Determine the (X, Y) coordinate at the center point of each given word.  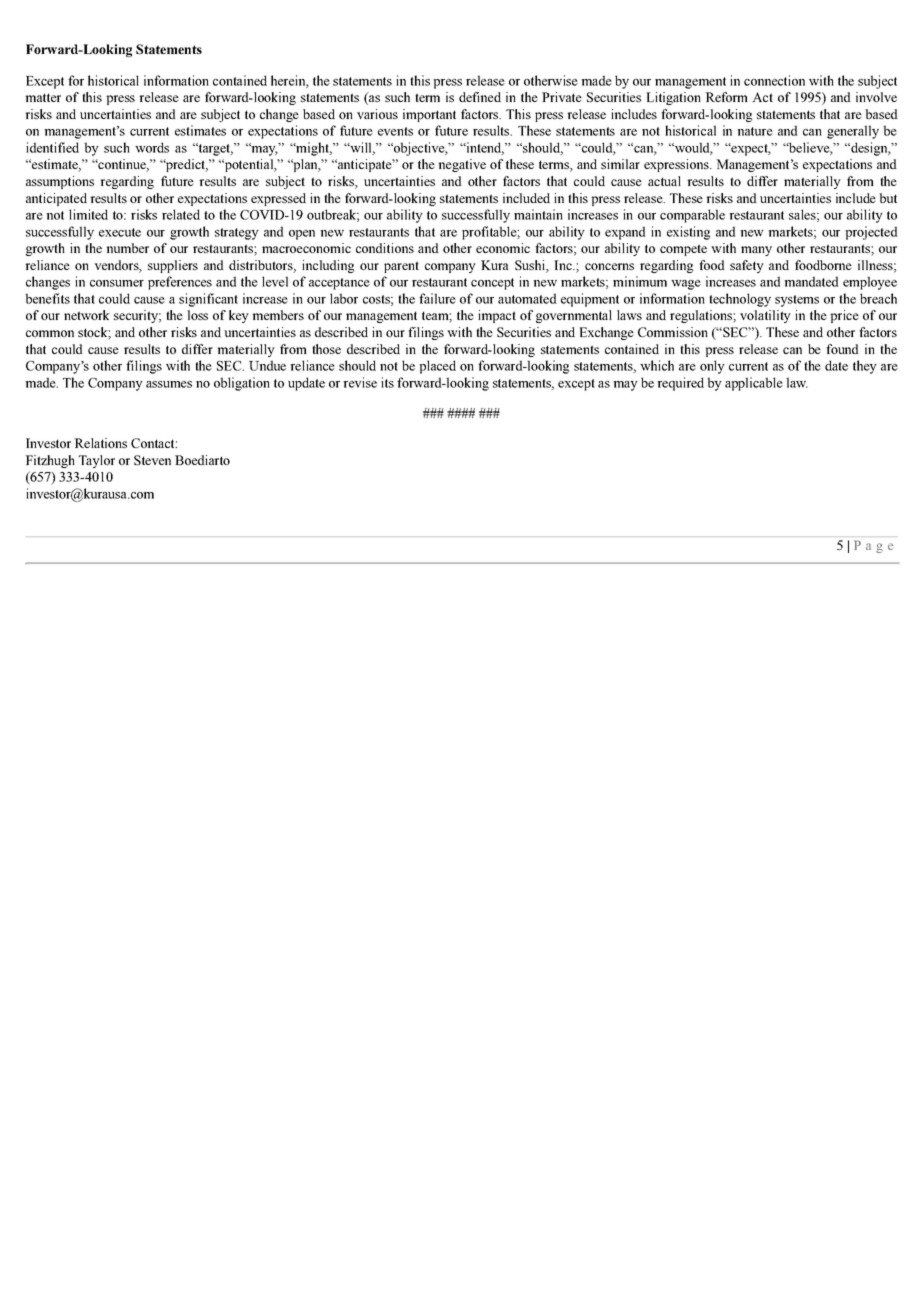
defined (480, 97)
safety (747, 266)
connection (774, 80)
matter (43, 97)
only (712, 367)
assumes (169, 384)
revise (360, 382)
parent (401, 267)
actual (664, 181)
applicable (754, 384)
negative (462, 165)
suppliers (173, 266)
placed (437, 367)
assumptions (60, 182)
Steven (152, 460)
